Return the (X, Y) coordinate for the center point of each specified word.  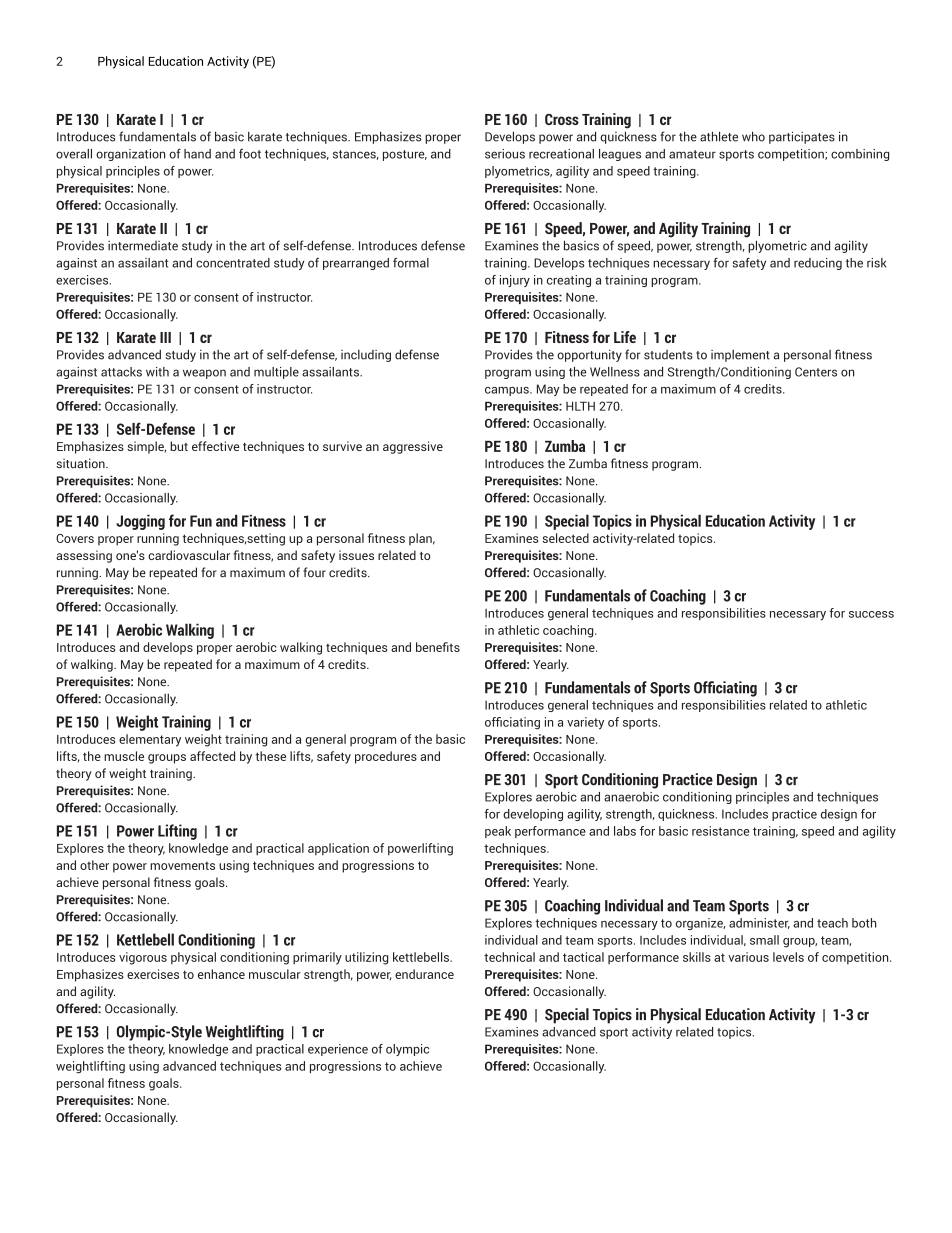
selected (566, 538)
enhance (221, 974)
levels (788, 957)
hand (197, 154)
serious (505, 154)
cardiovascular (189, 555)
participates (802, 137)
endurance (424, 974)
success (871, 614)
